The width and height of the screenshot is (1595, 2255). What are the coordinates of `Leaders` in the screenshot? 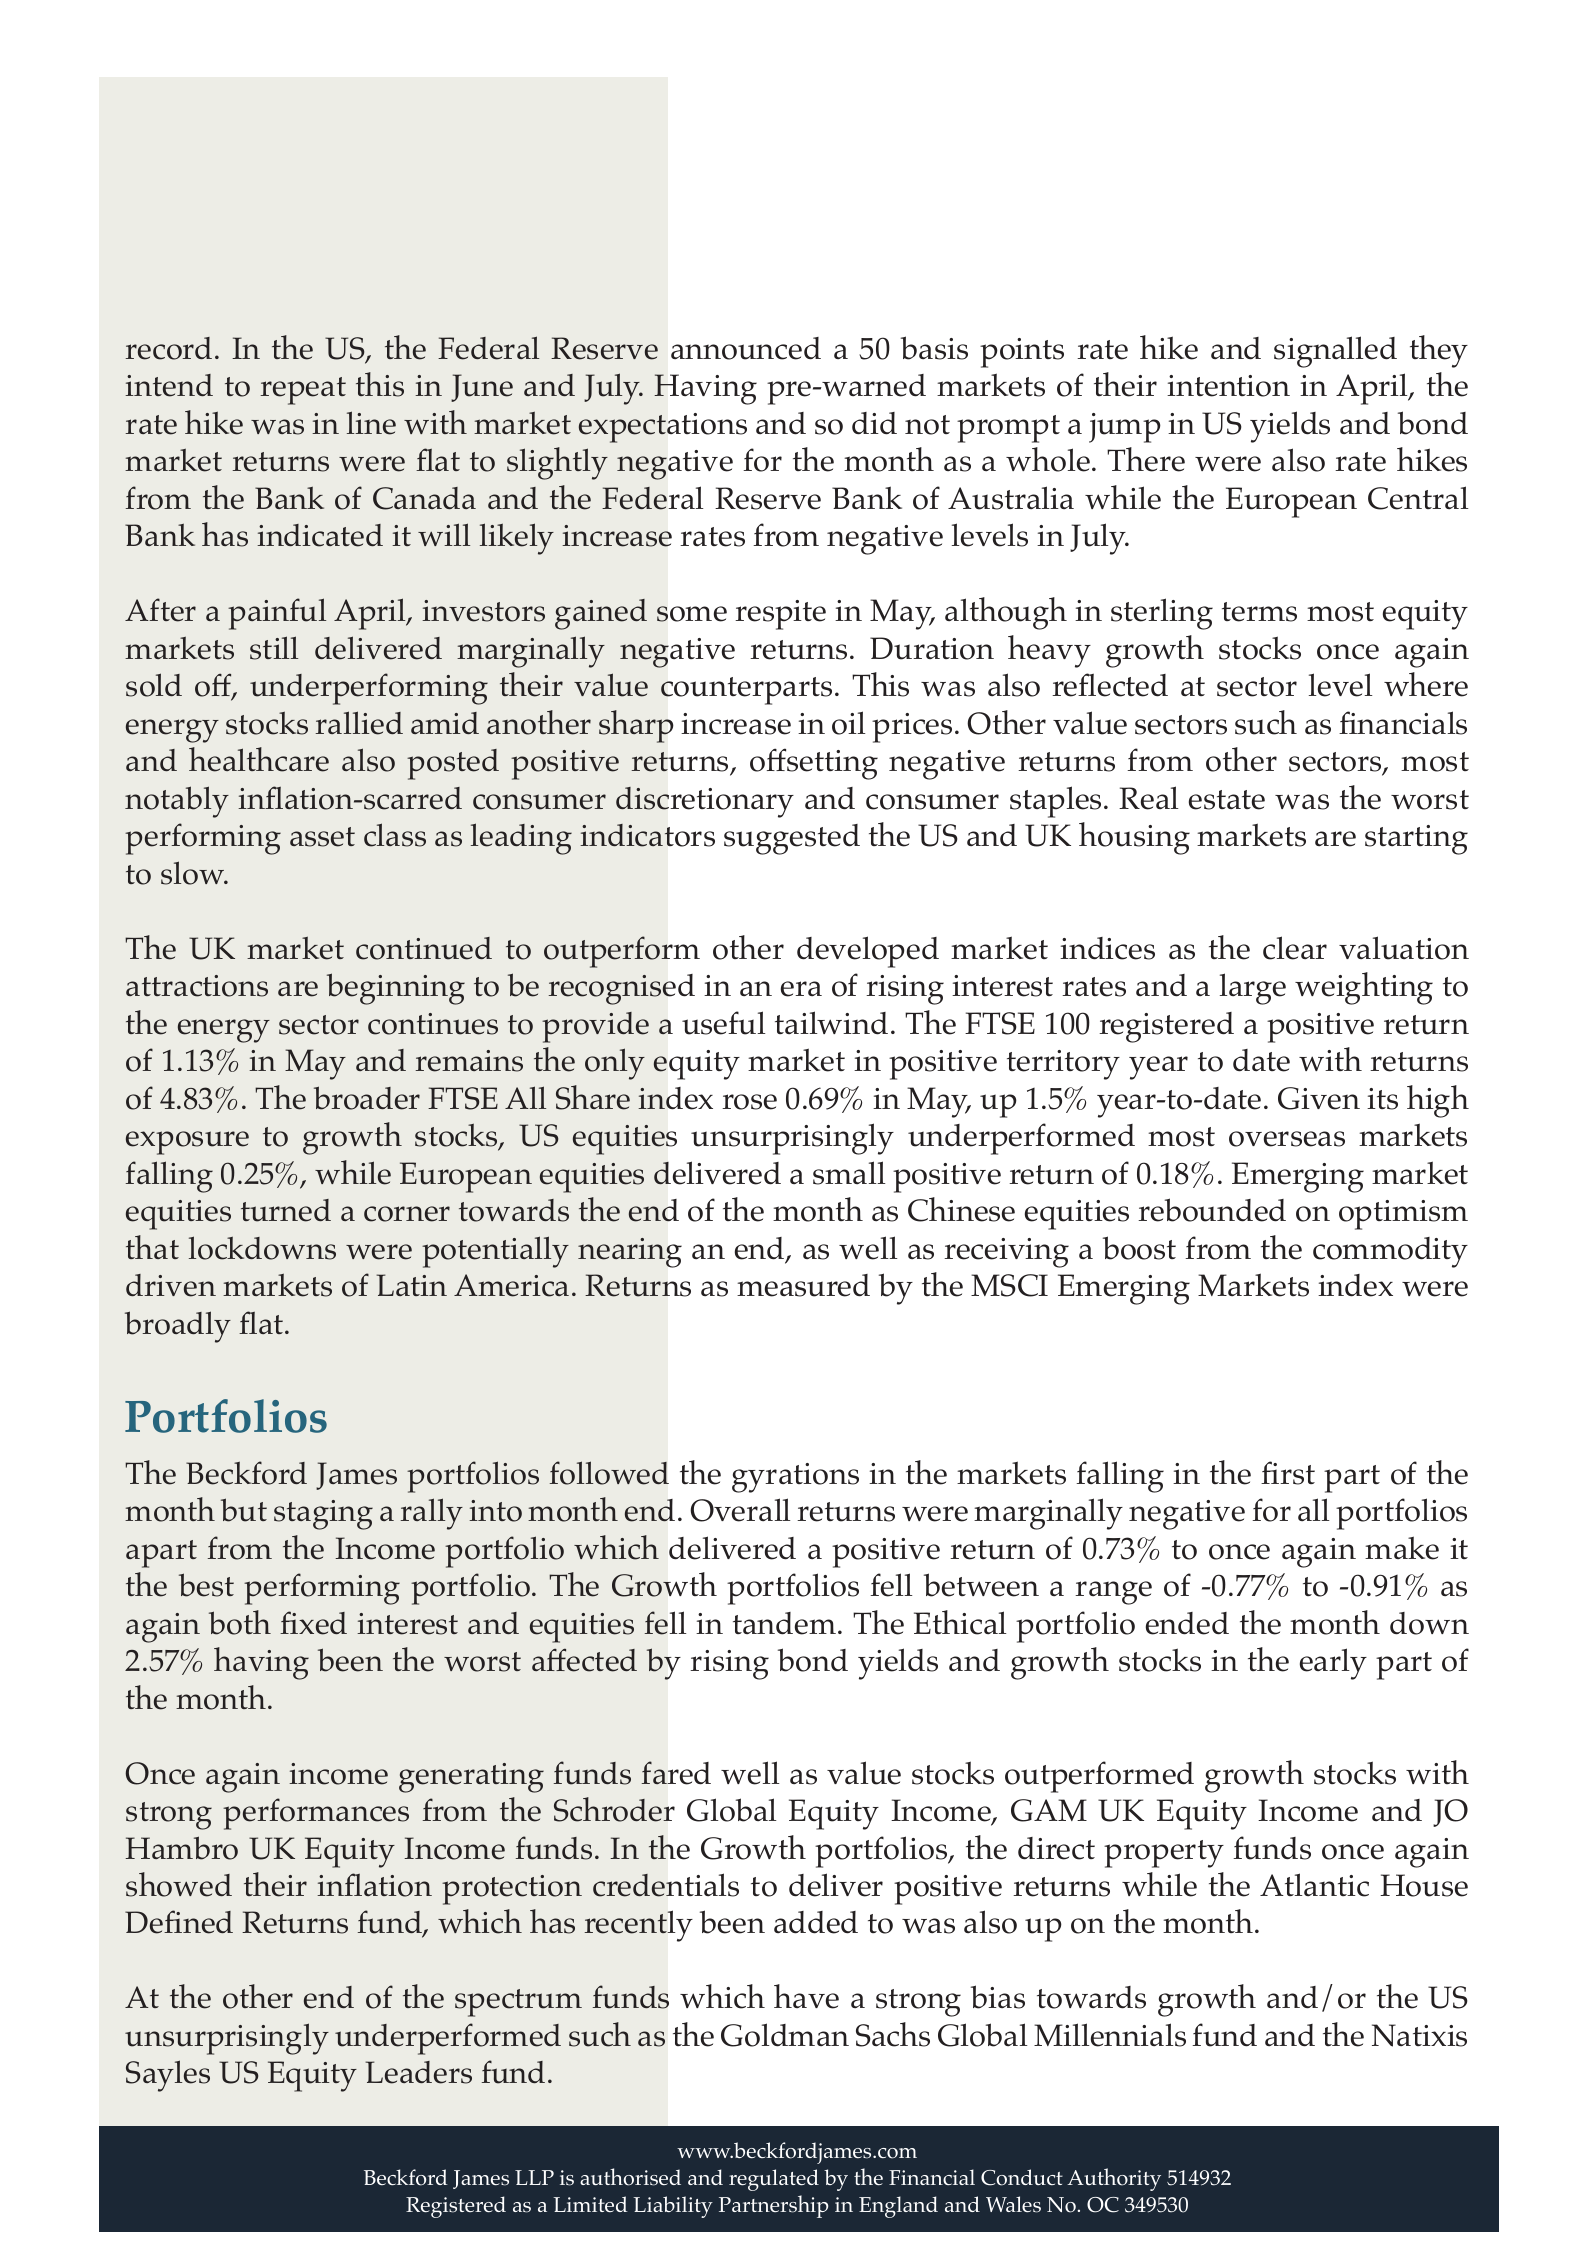 It's located at (418, 2072).
